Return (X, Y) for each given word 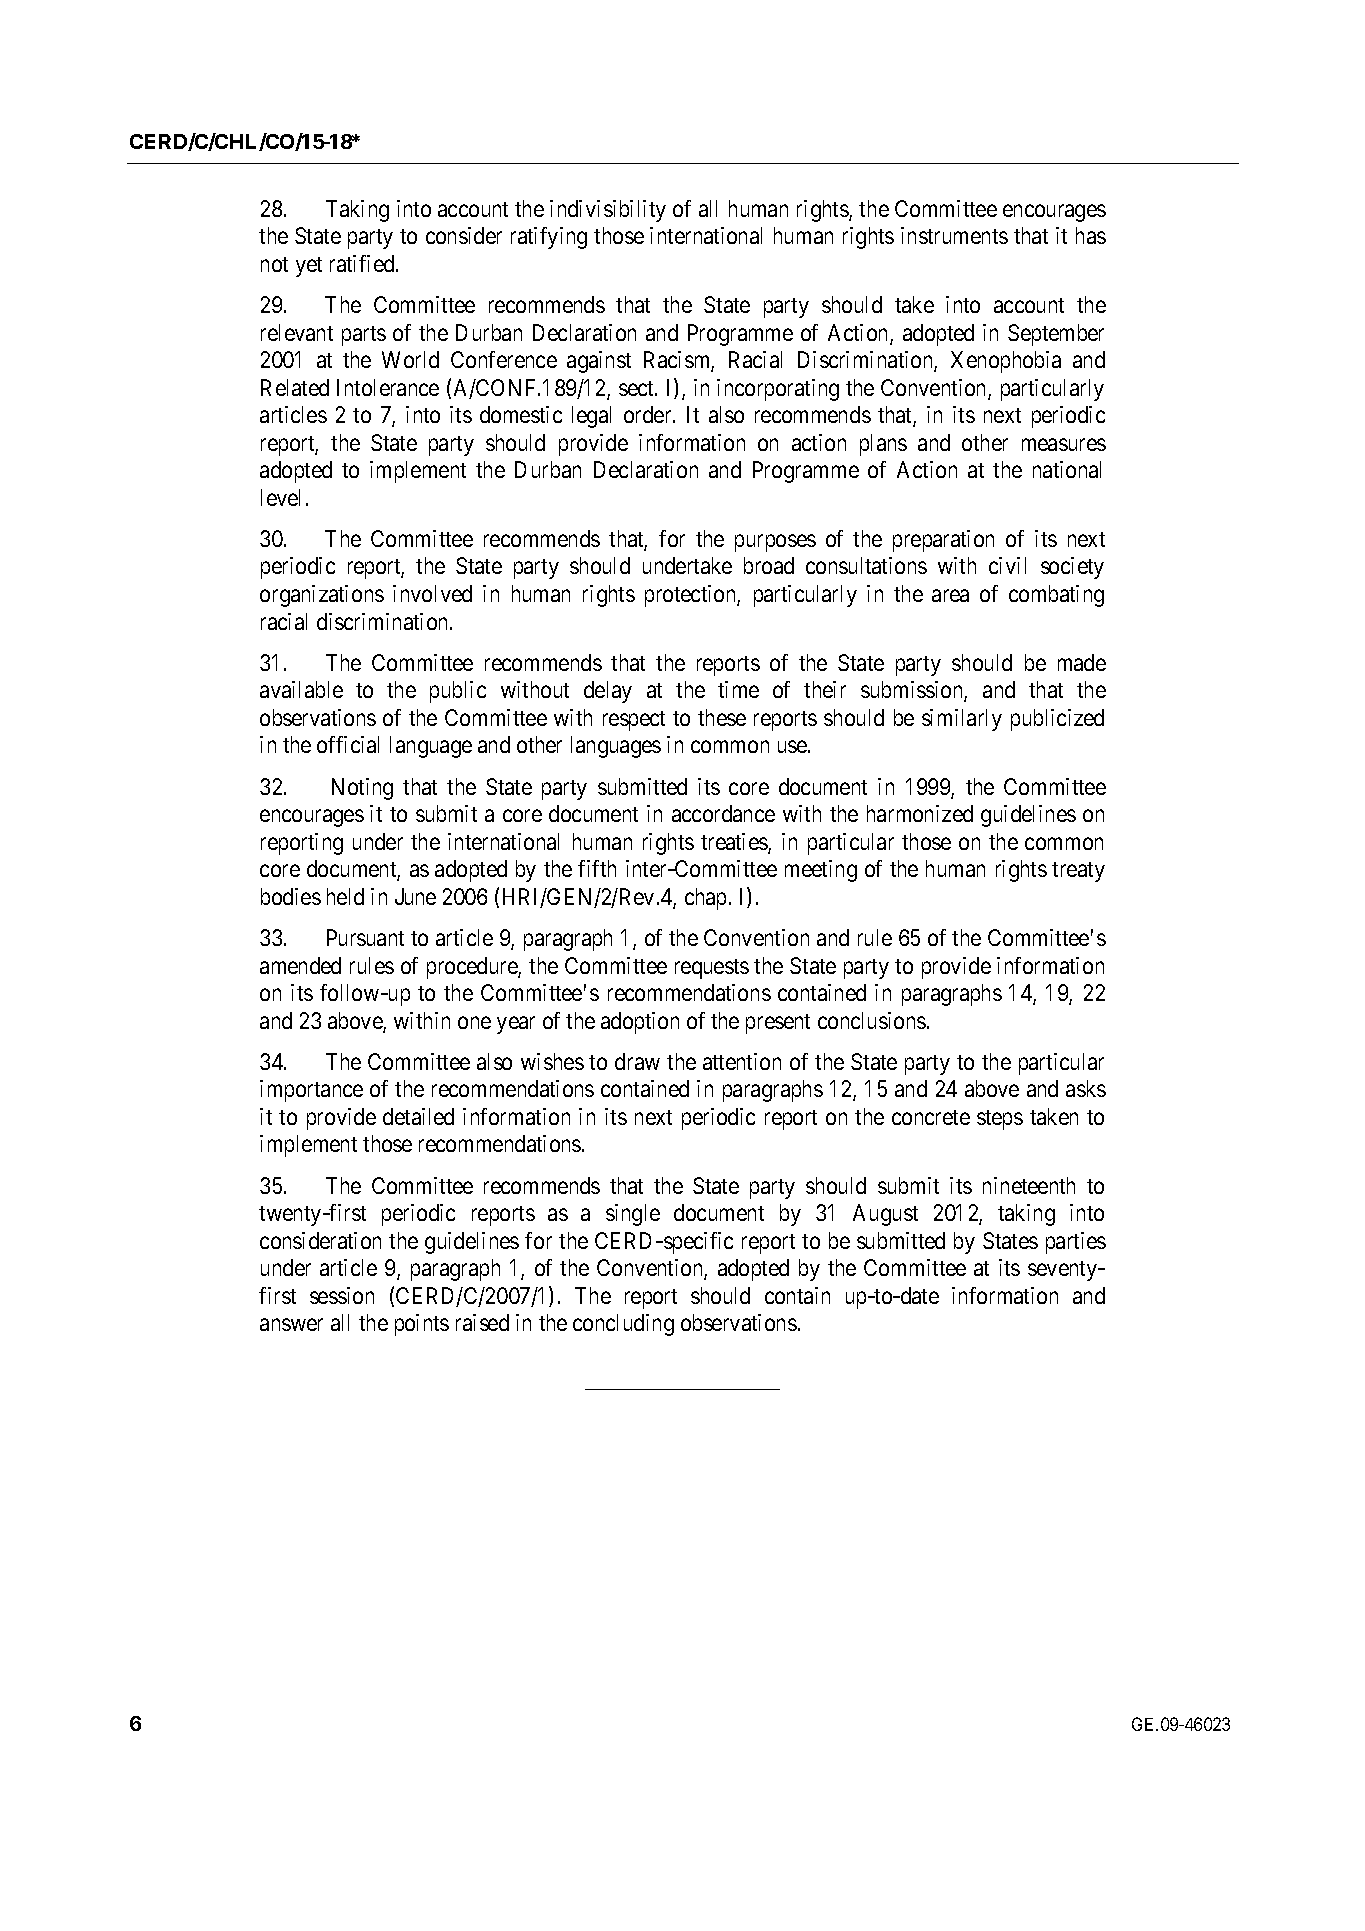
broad (769, 565)
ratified (363, 263)
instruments (954, 235)
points (422, 1325)
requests (712, 969)
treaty (1078, 872)
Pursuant (365, 937)
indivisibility (608, 211)
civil (1007, 565)
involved (432, 593)
